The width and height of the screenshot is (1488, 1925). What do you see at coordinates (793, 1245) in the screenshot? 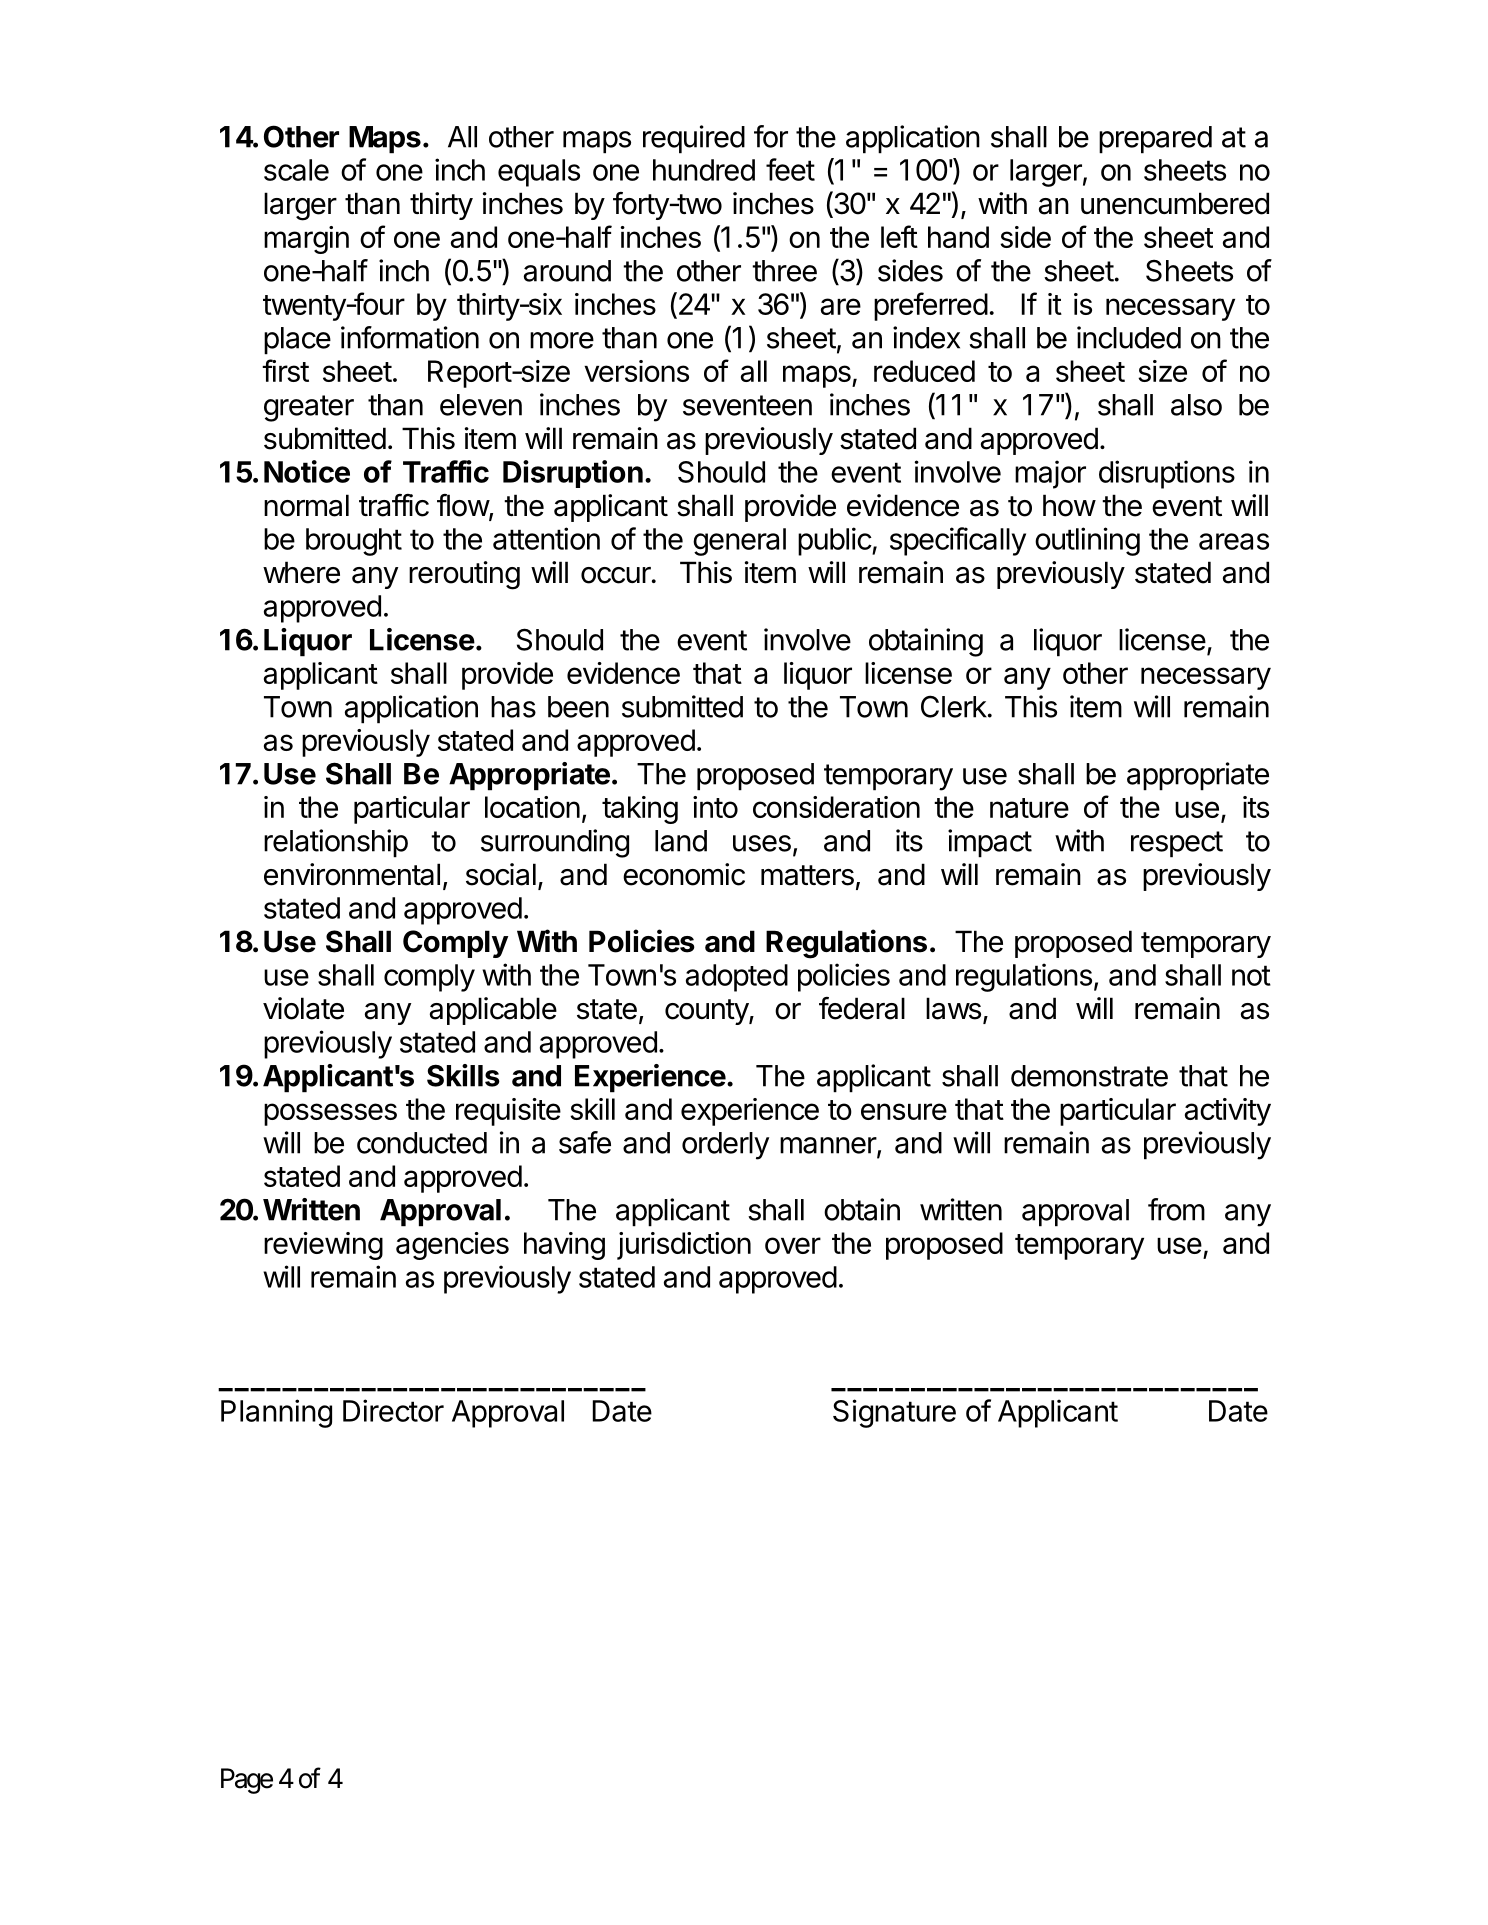
I see `over` at bounding box center [793, 1245].
